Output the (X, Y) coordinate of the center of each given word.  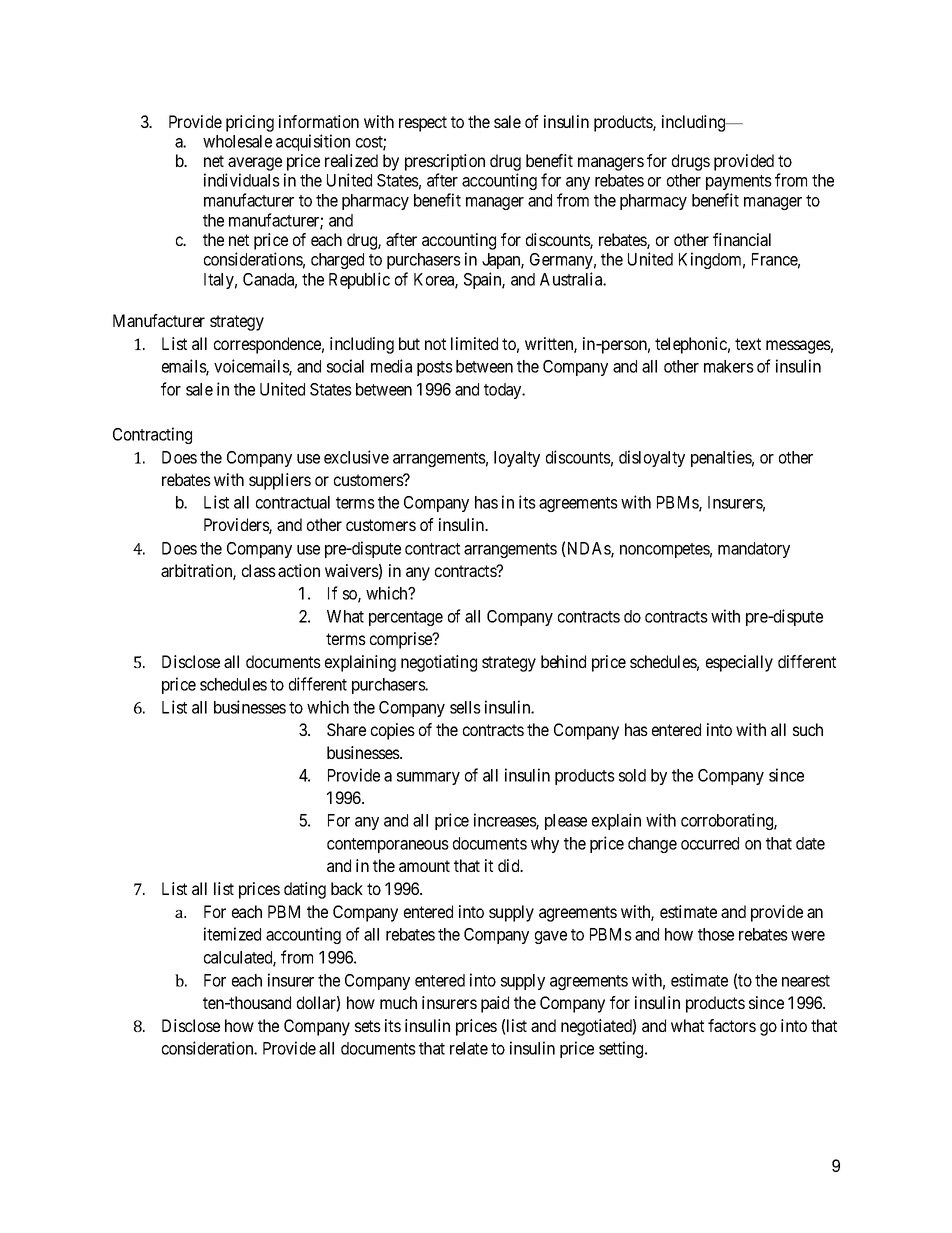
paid (495, 1004)
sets (368, 1026)
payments (739, 182)
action (299, 570)
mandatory (754, 550)
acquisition (313, 142)
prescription (445, 164)
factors (732, 1025)
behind (563, 661)
